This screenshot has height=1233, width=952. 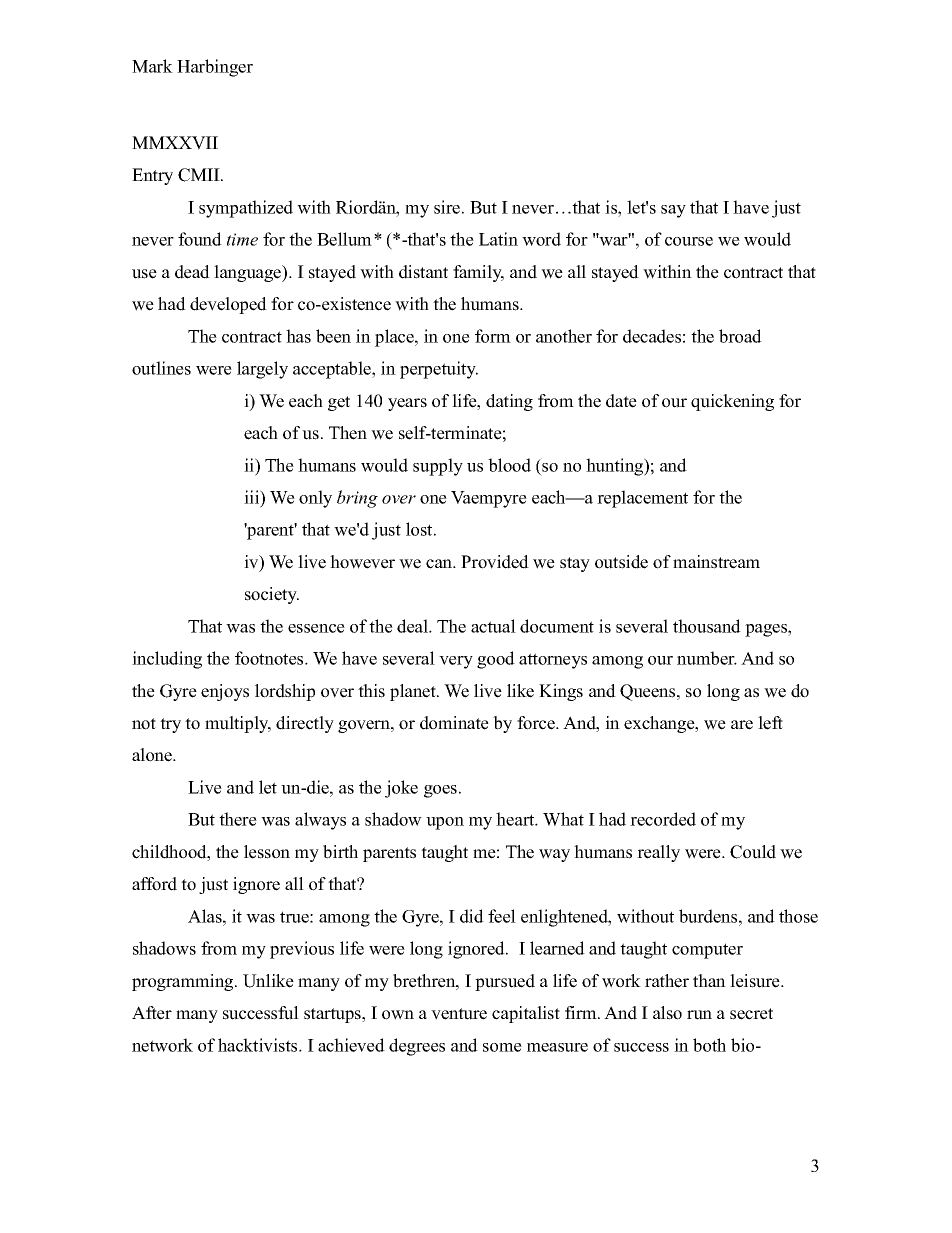 I want to click on Latin, so click(x=498, y=239).
